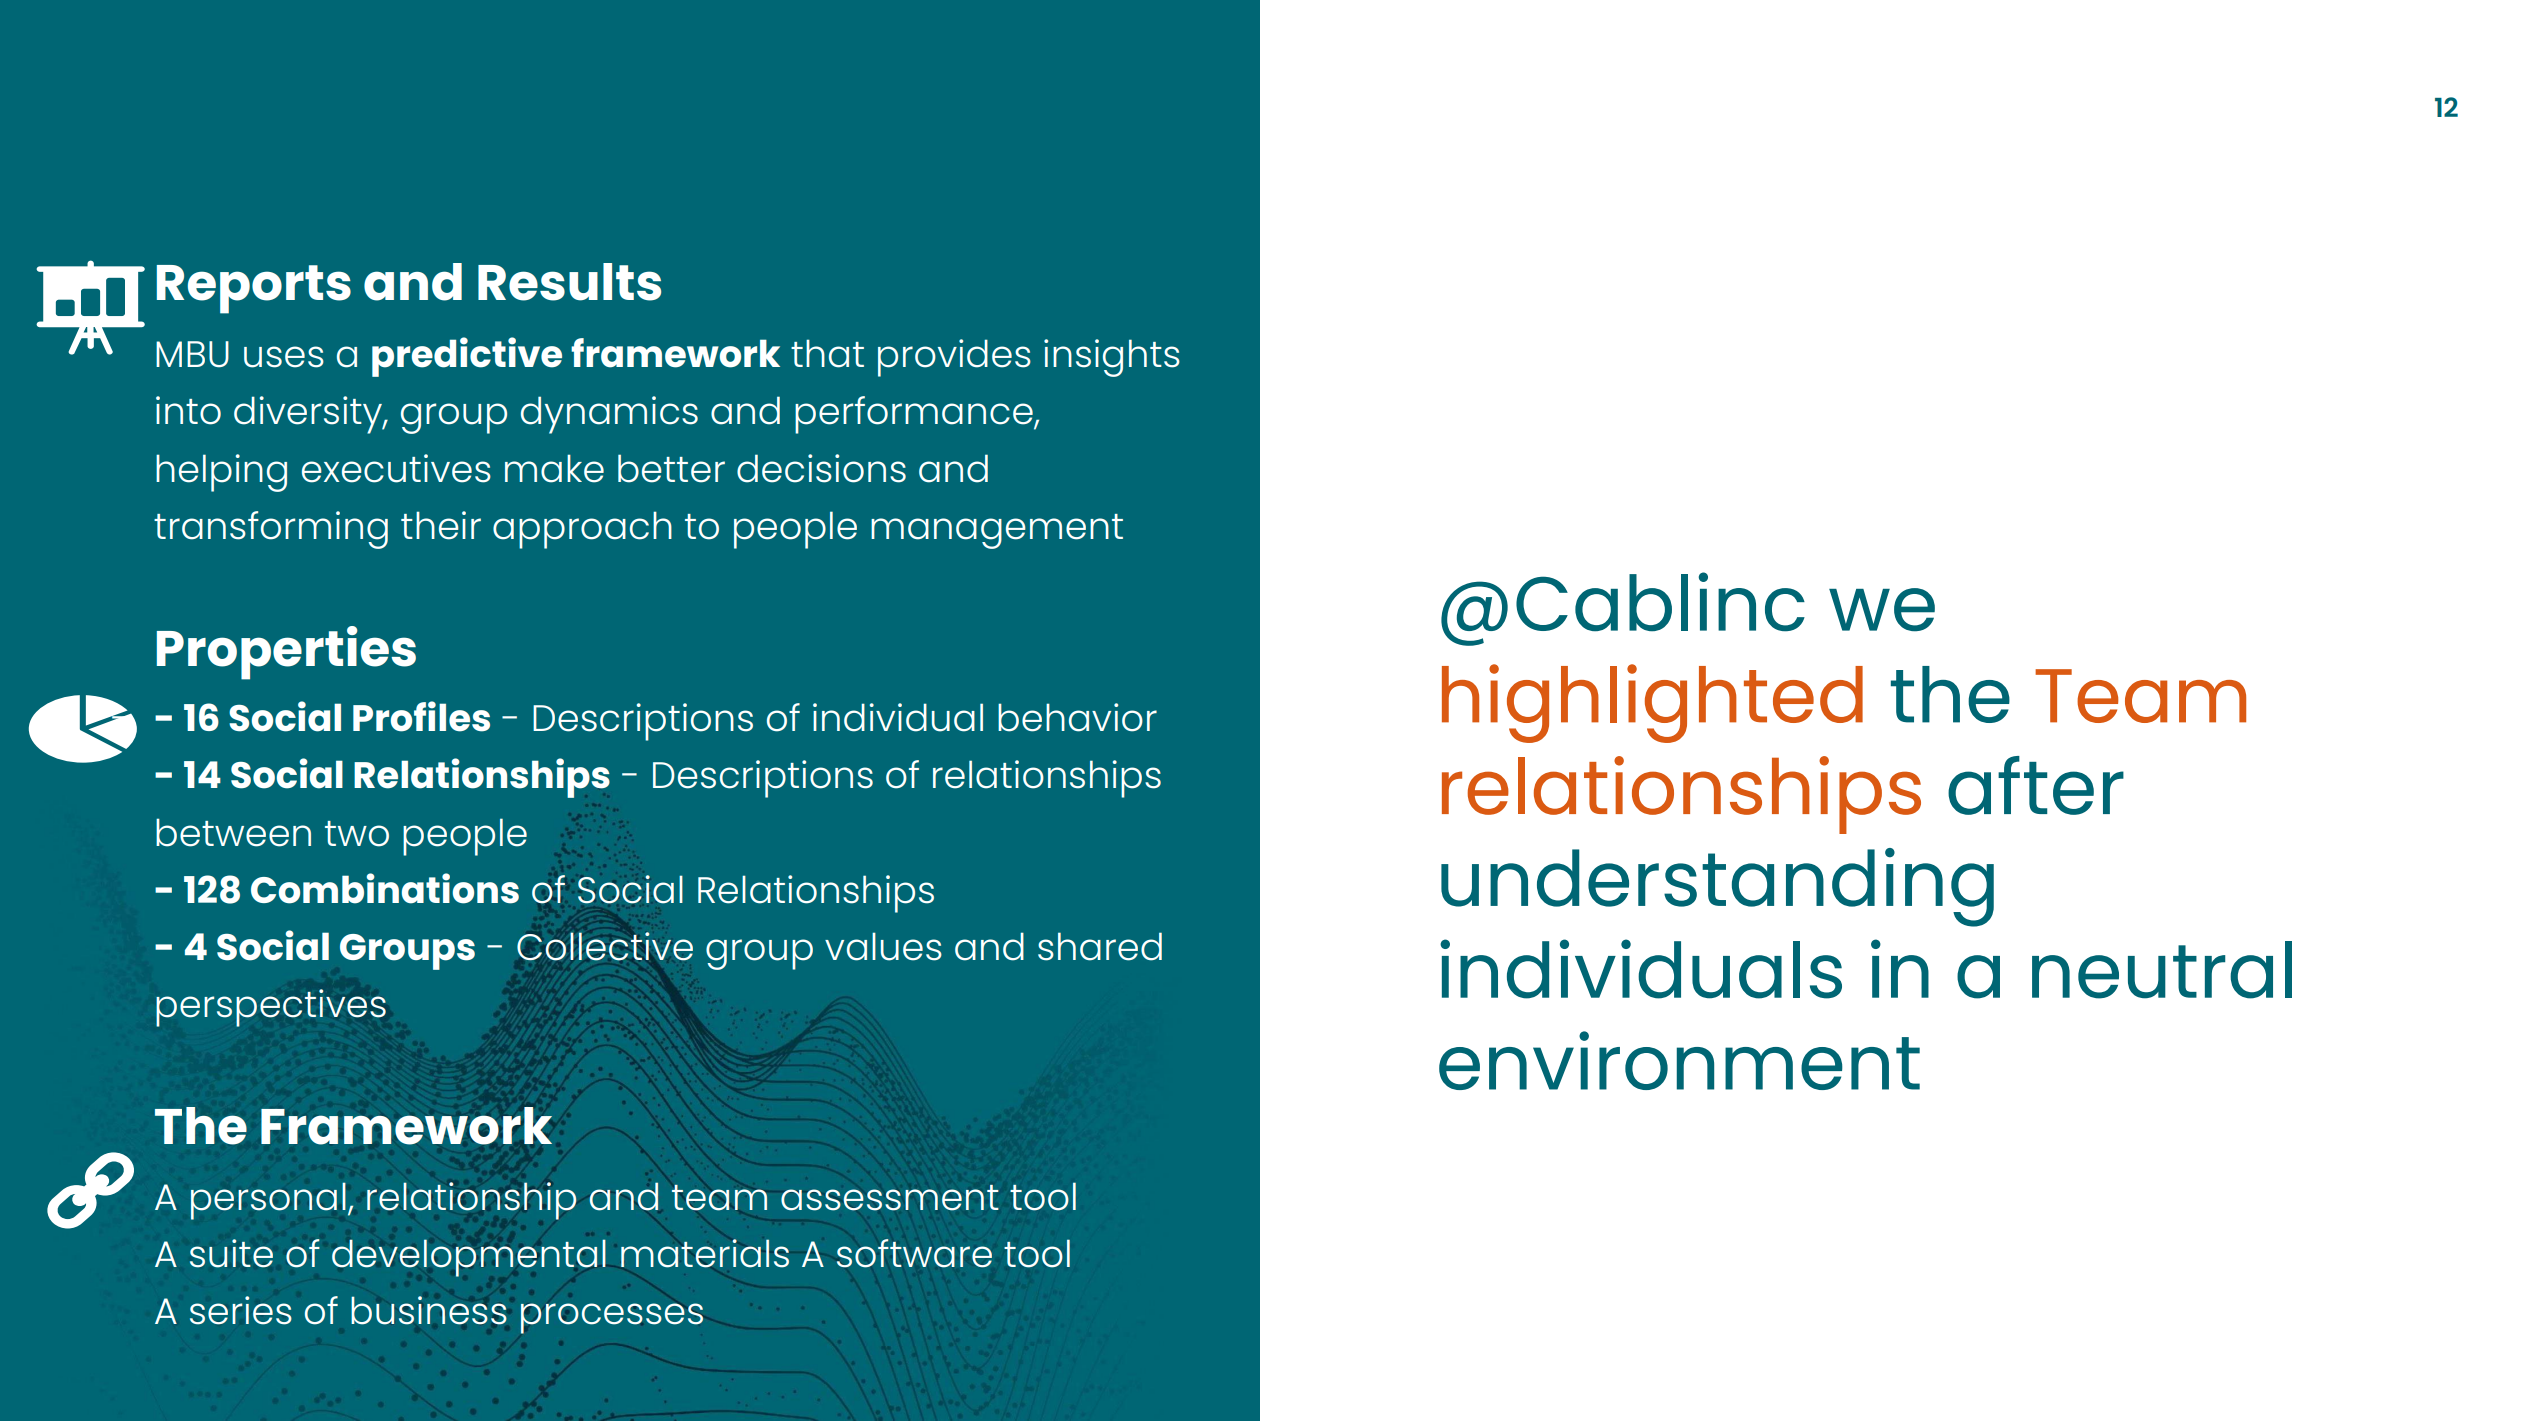 The width and height of the page is (2524, 1421). What do you see at coordinates (467, 357) in the page?
I see `predictive` at bounding box center [467, 357].
